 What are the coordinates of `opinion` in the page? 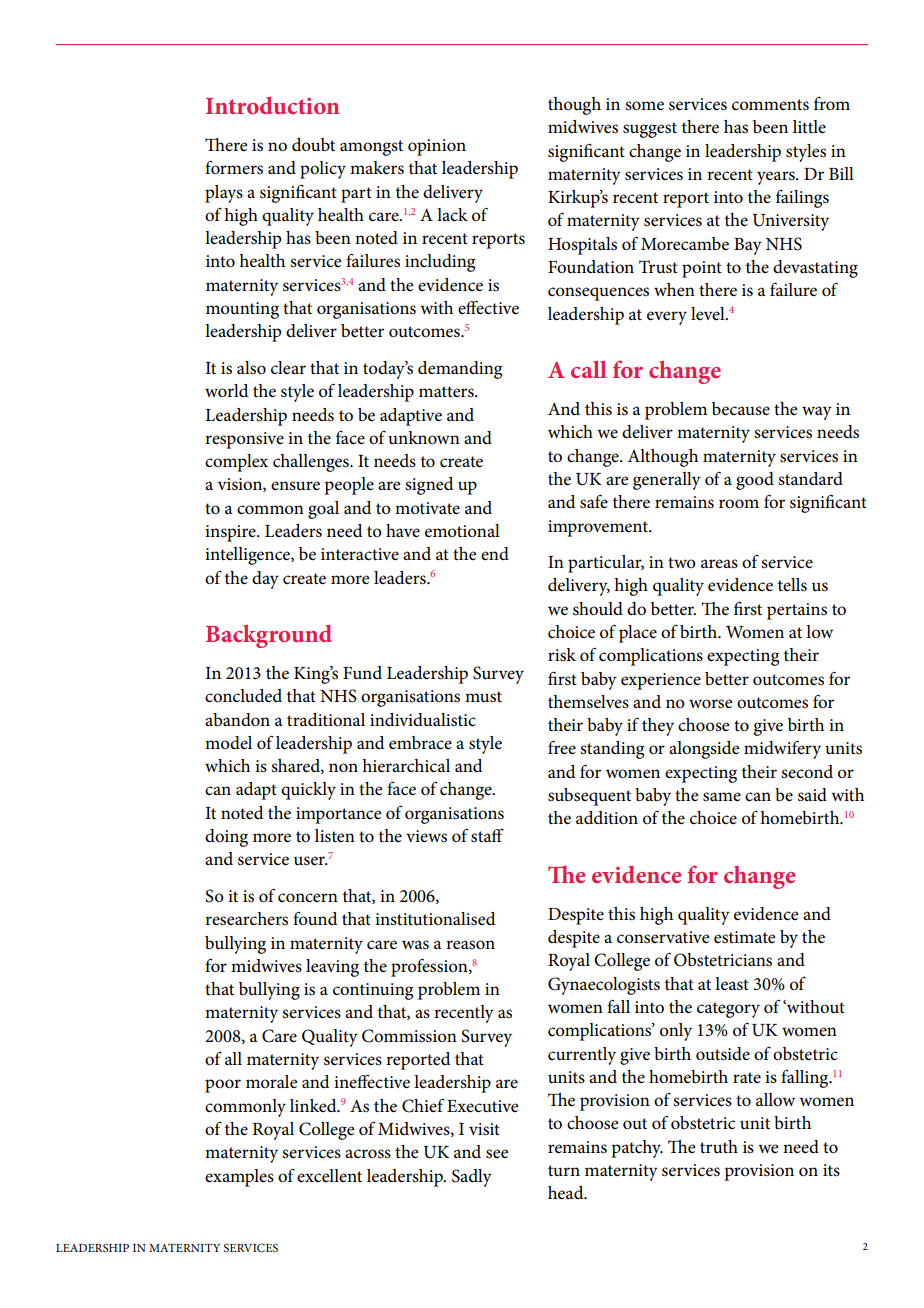 It's located at (437, 147).
